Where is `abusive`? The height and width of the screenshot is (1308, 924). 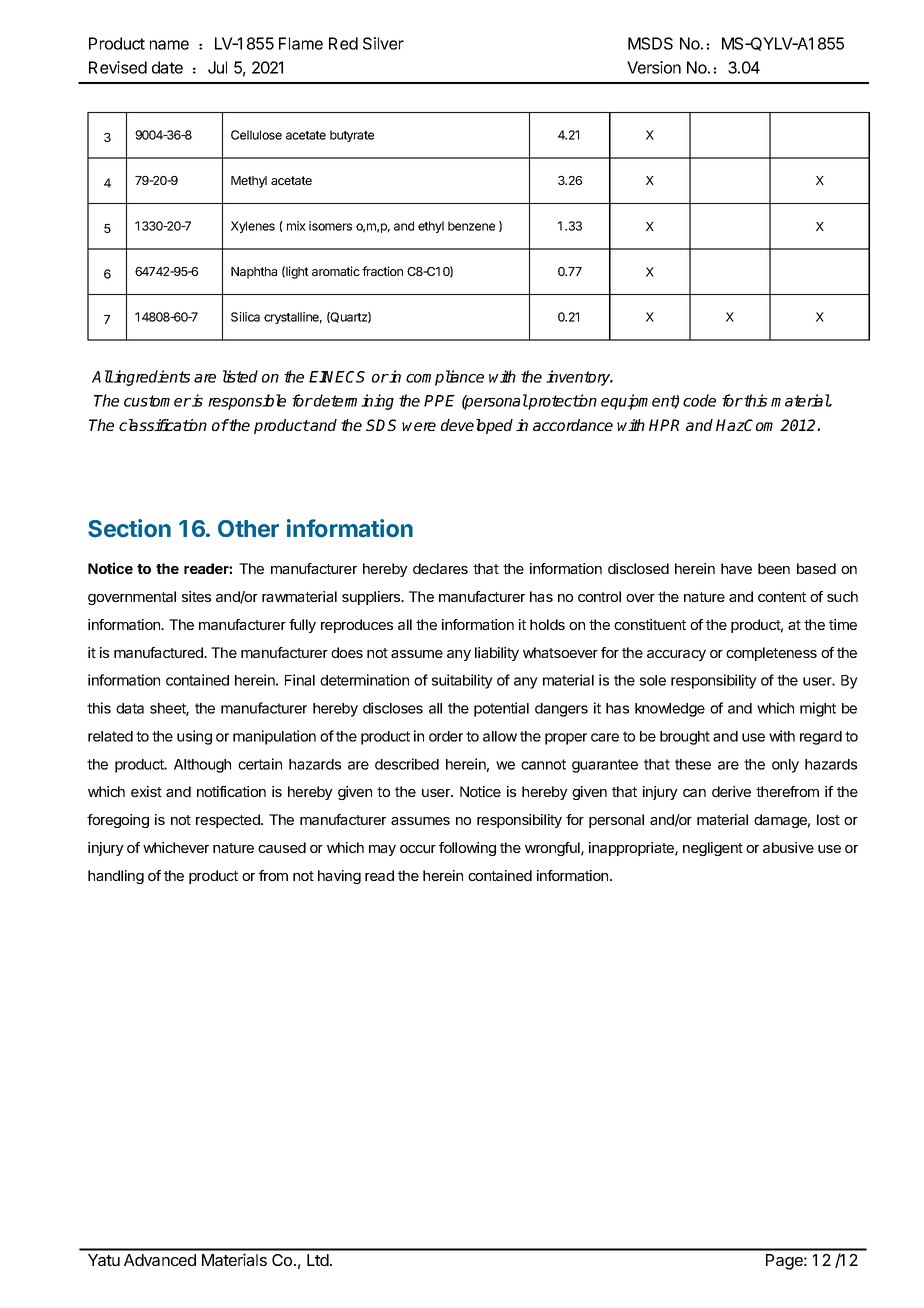
abusive is located at coordinates (788, 847).
